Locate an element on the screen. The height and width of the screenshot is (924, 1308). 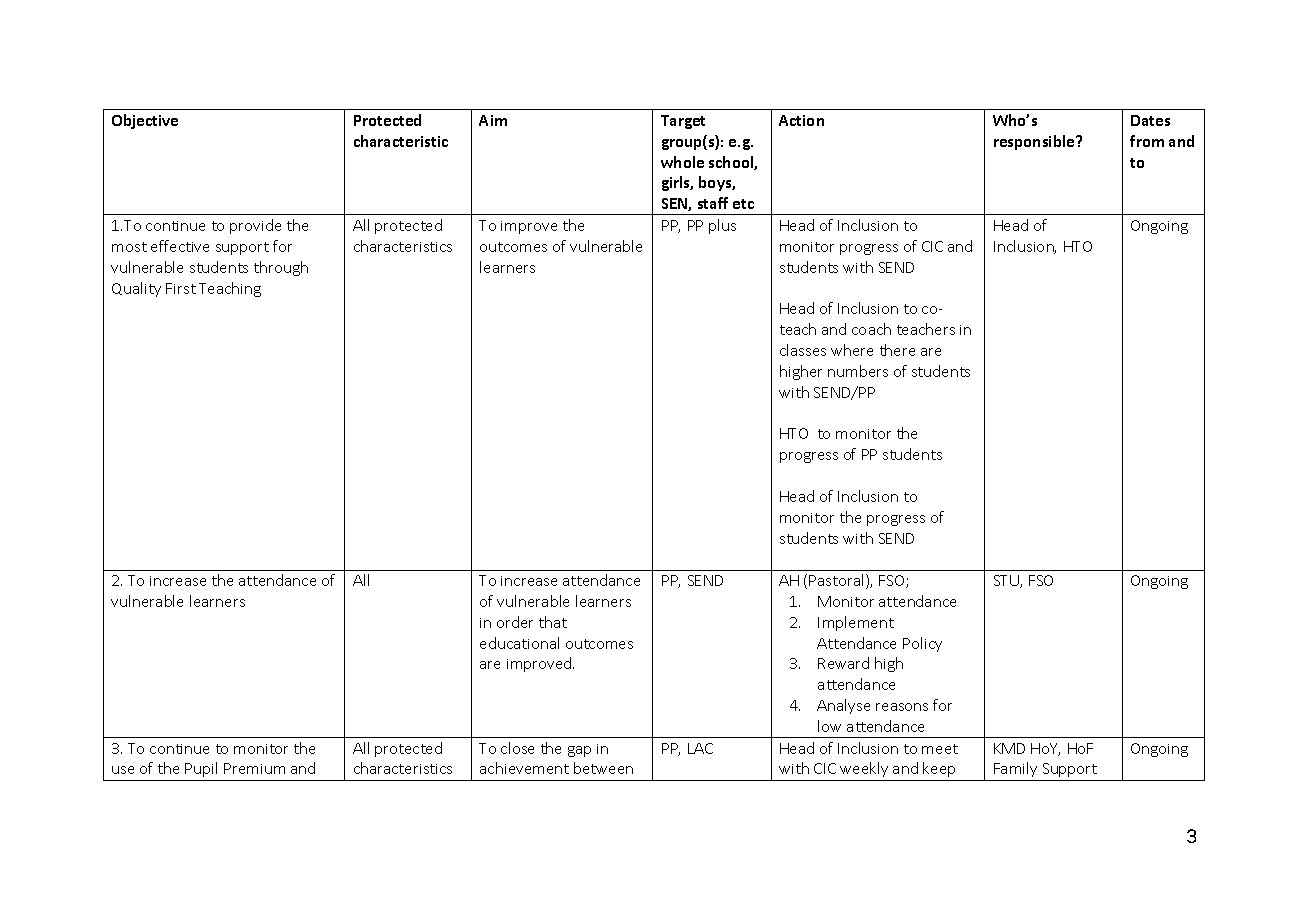
coach is located at coordinates (871, 329).
